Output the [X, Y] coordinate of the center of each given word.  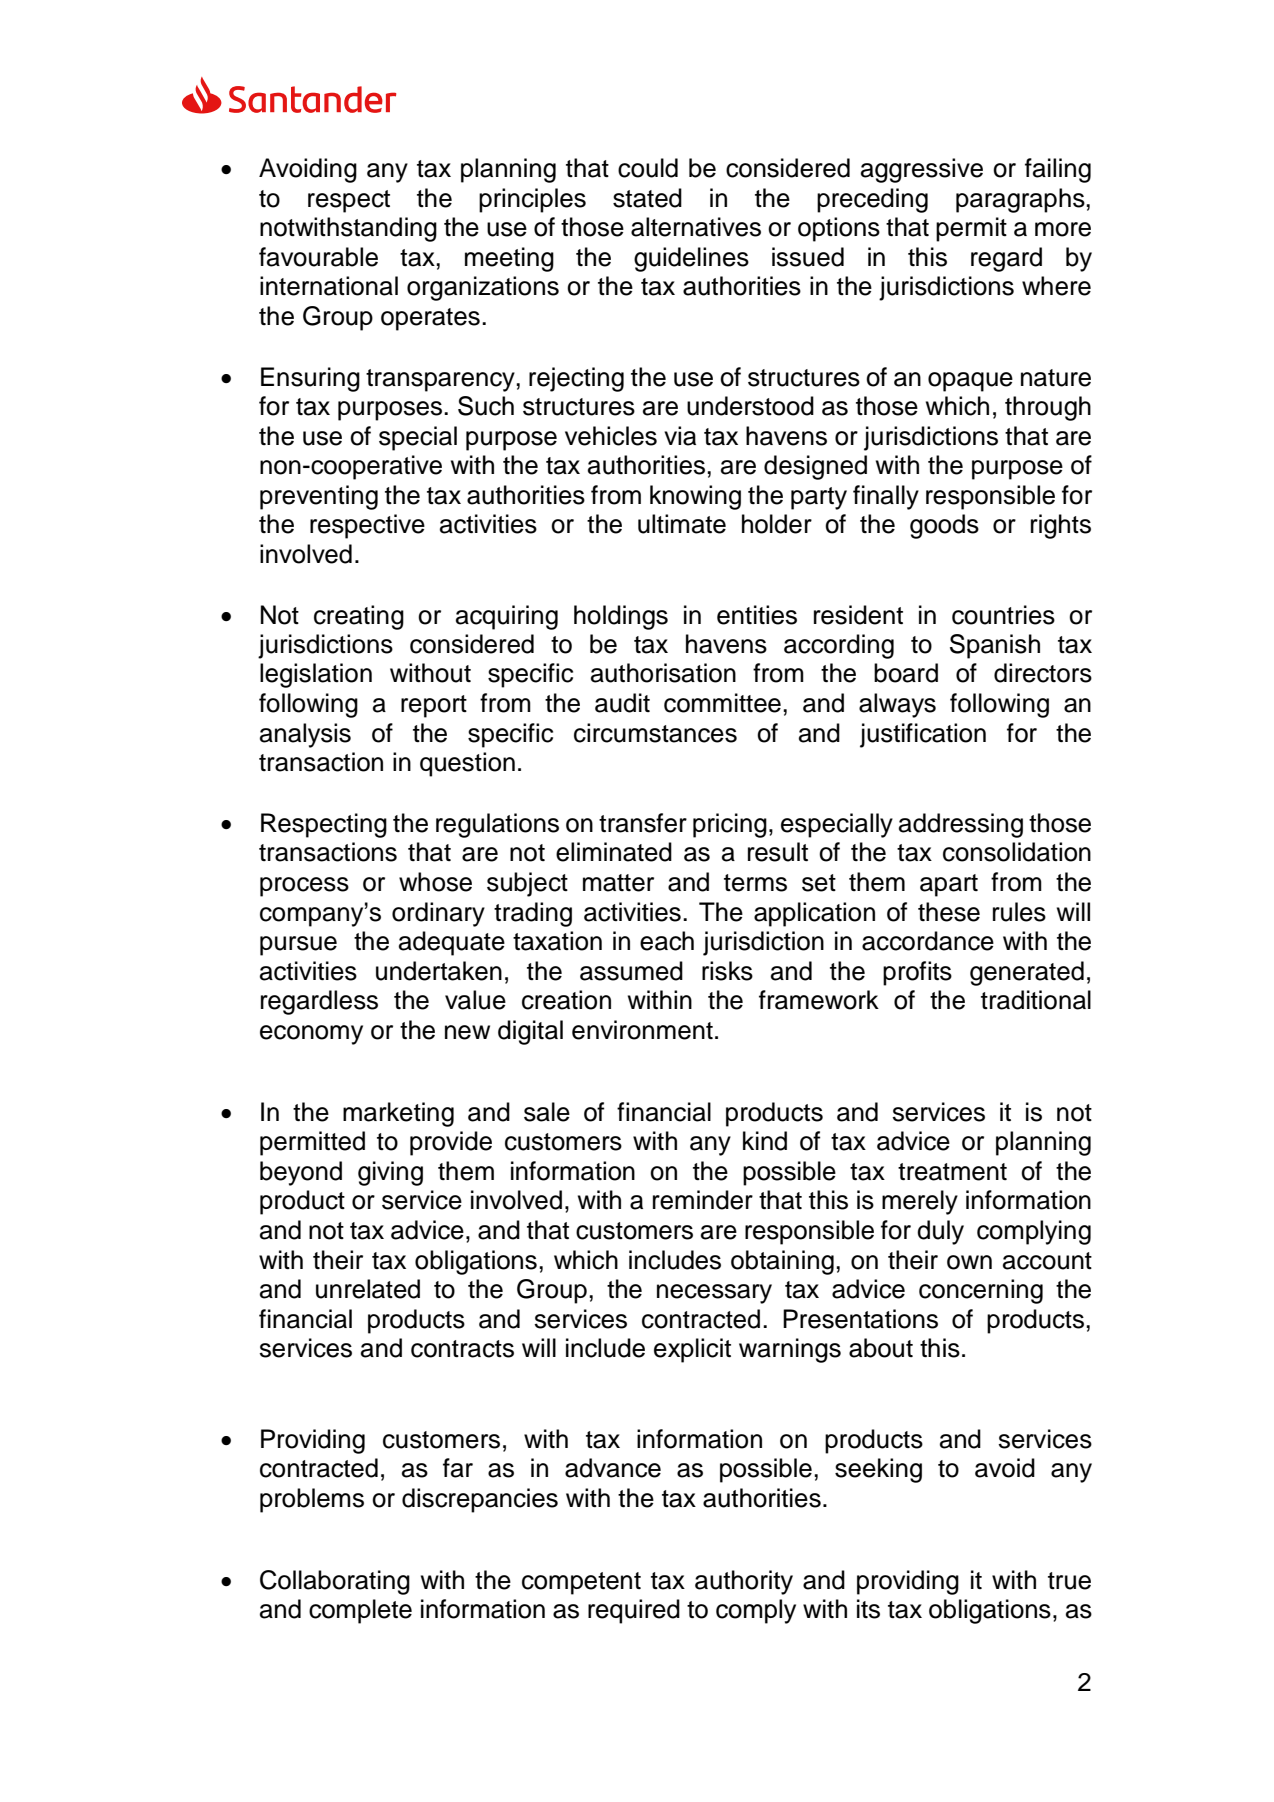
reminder [703, 1200]
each [667, 941]
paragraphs [1021, 200]
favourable [318, 257]
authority [744, 1582]
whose [435, 882]
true [1069, 1581]
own [969, 1262]
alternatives [696, 227]
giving [390, 1173]
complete [360, 1611]
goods [944, 526]
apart [949, 885]
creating [359, 617]
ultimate [682, 524]
